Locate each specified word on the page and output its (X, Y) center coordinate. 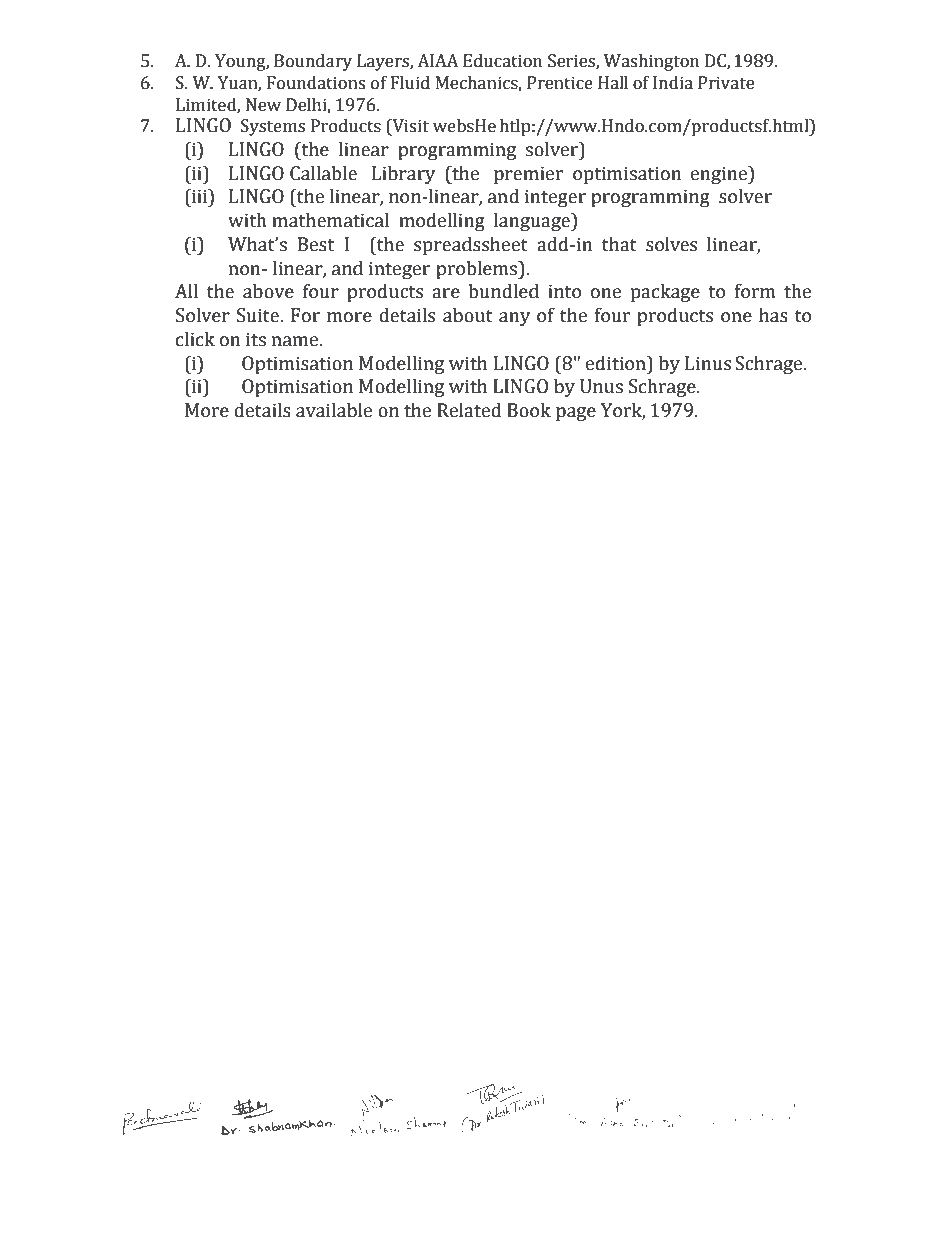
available (334, 410)
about (468, 315)
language (533, 221)
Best (316, 244)
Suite (259, 315)
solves (671, 244)
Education (502, 61)
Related (469, 410)
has (773, 315)
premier (528, 175)
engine (720, 175)
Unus (601, 386)
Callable (323, 173)
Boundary (313, 62)
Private (726, 83)
